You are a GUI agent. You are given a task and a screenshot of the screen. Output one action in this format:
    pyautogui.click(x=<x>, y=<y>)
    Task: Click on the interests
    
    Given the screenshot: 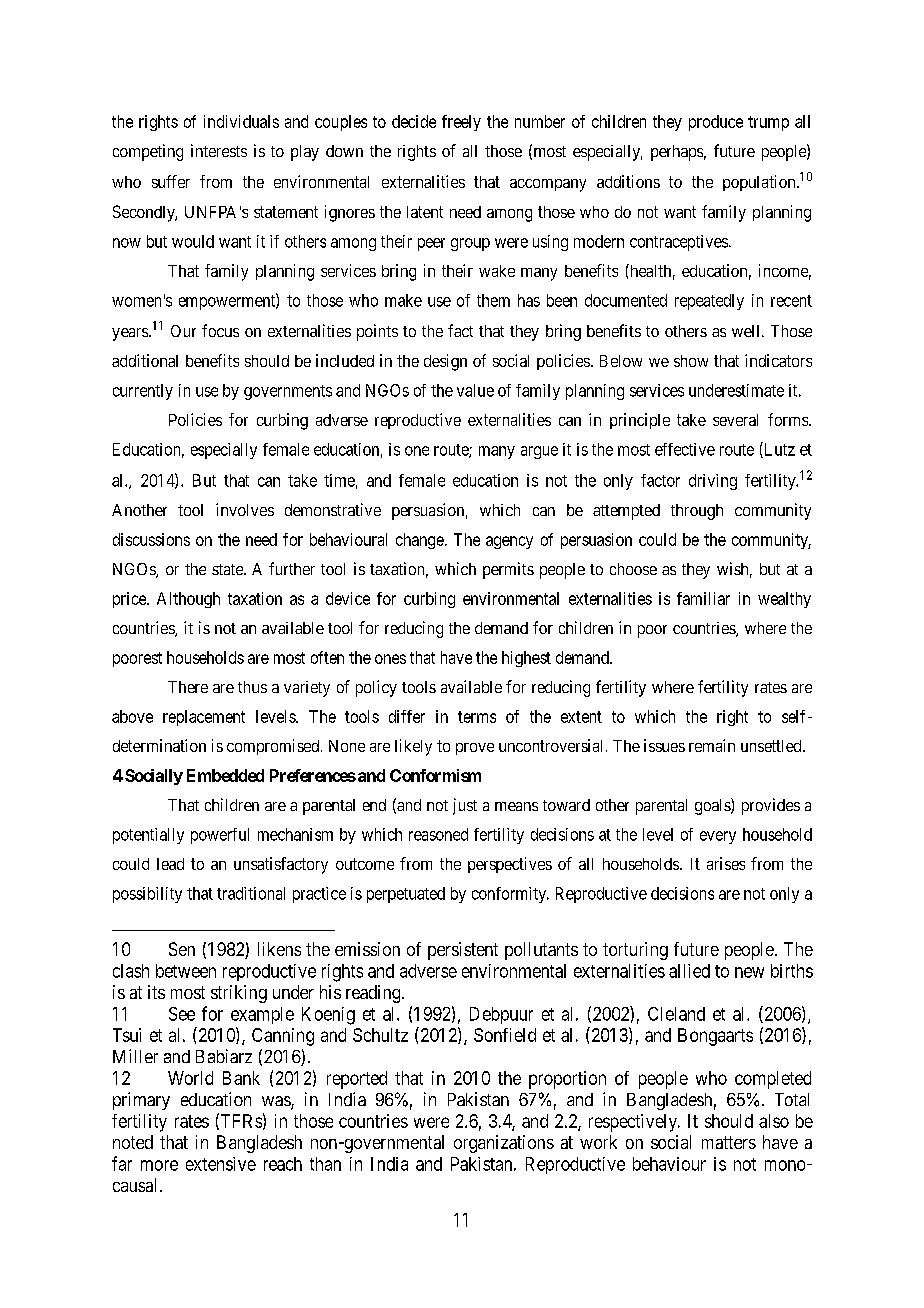 What is the action you would take?
    pyautogui.click(x=219, y=150)
